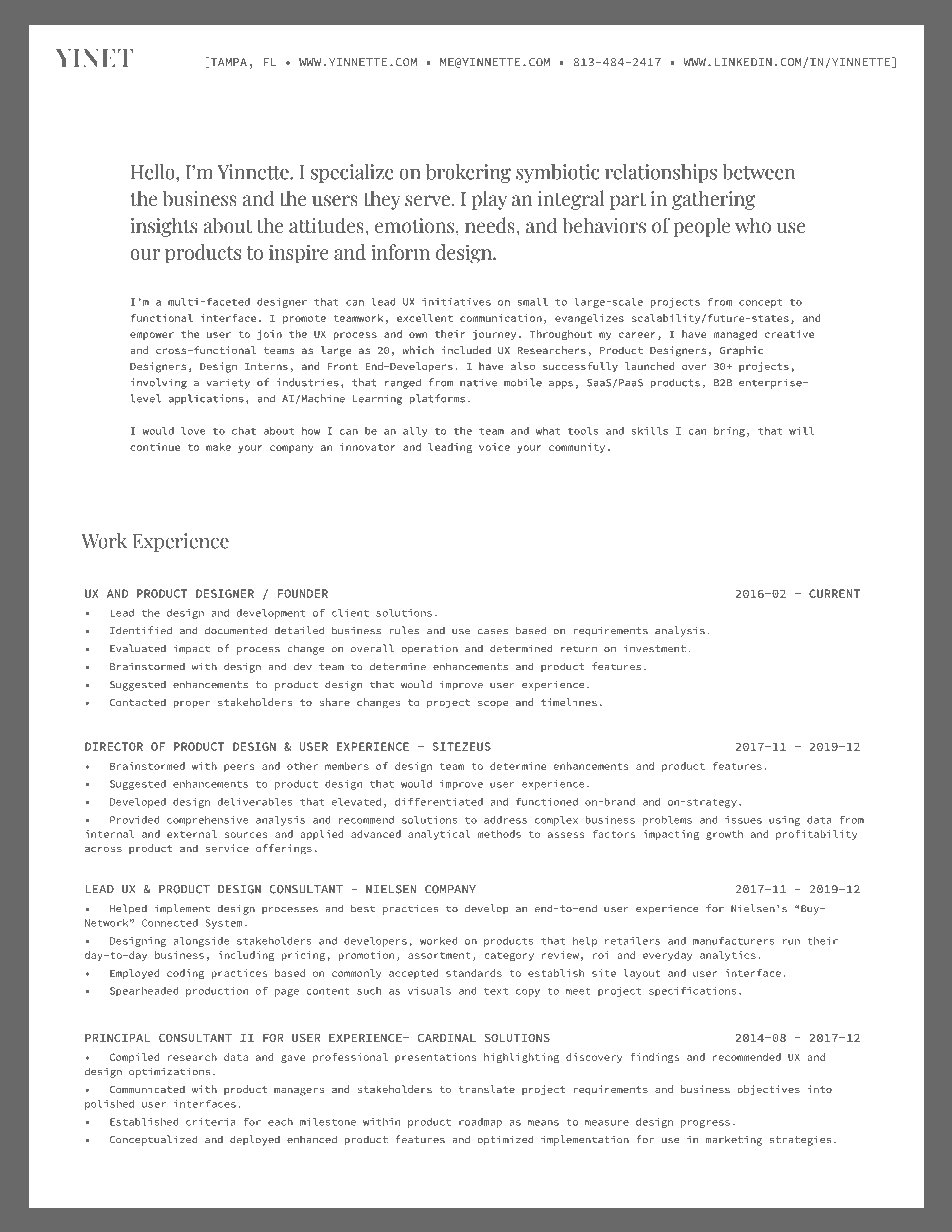  I want to click on cases, so click(493, 632).
